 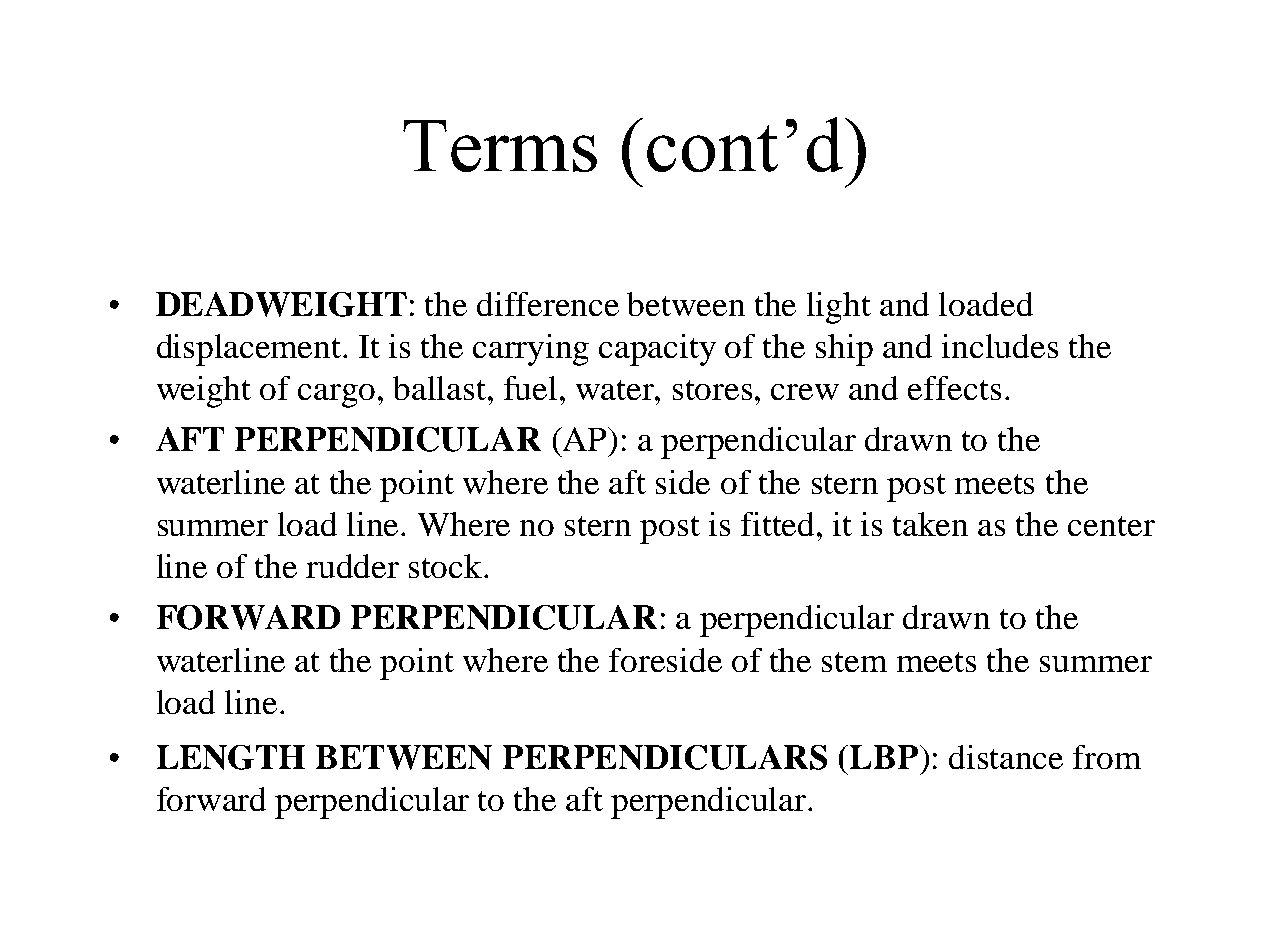 I want to click on fitted, so click(x=779, y=524).
